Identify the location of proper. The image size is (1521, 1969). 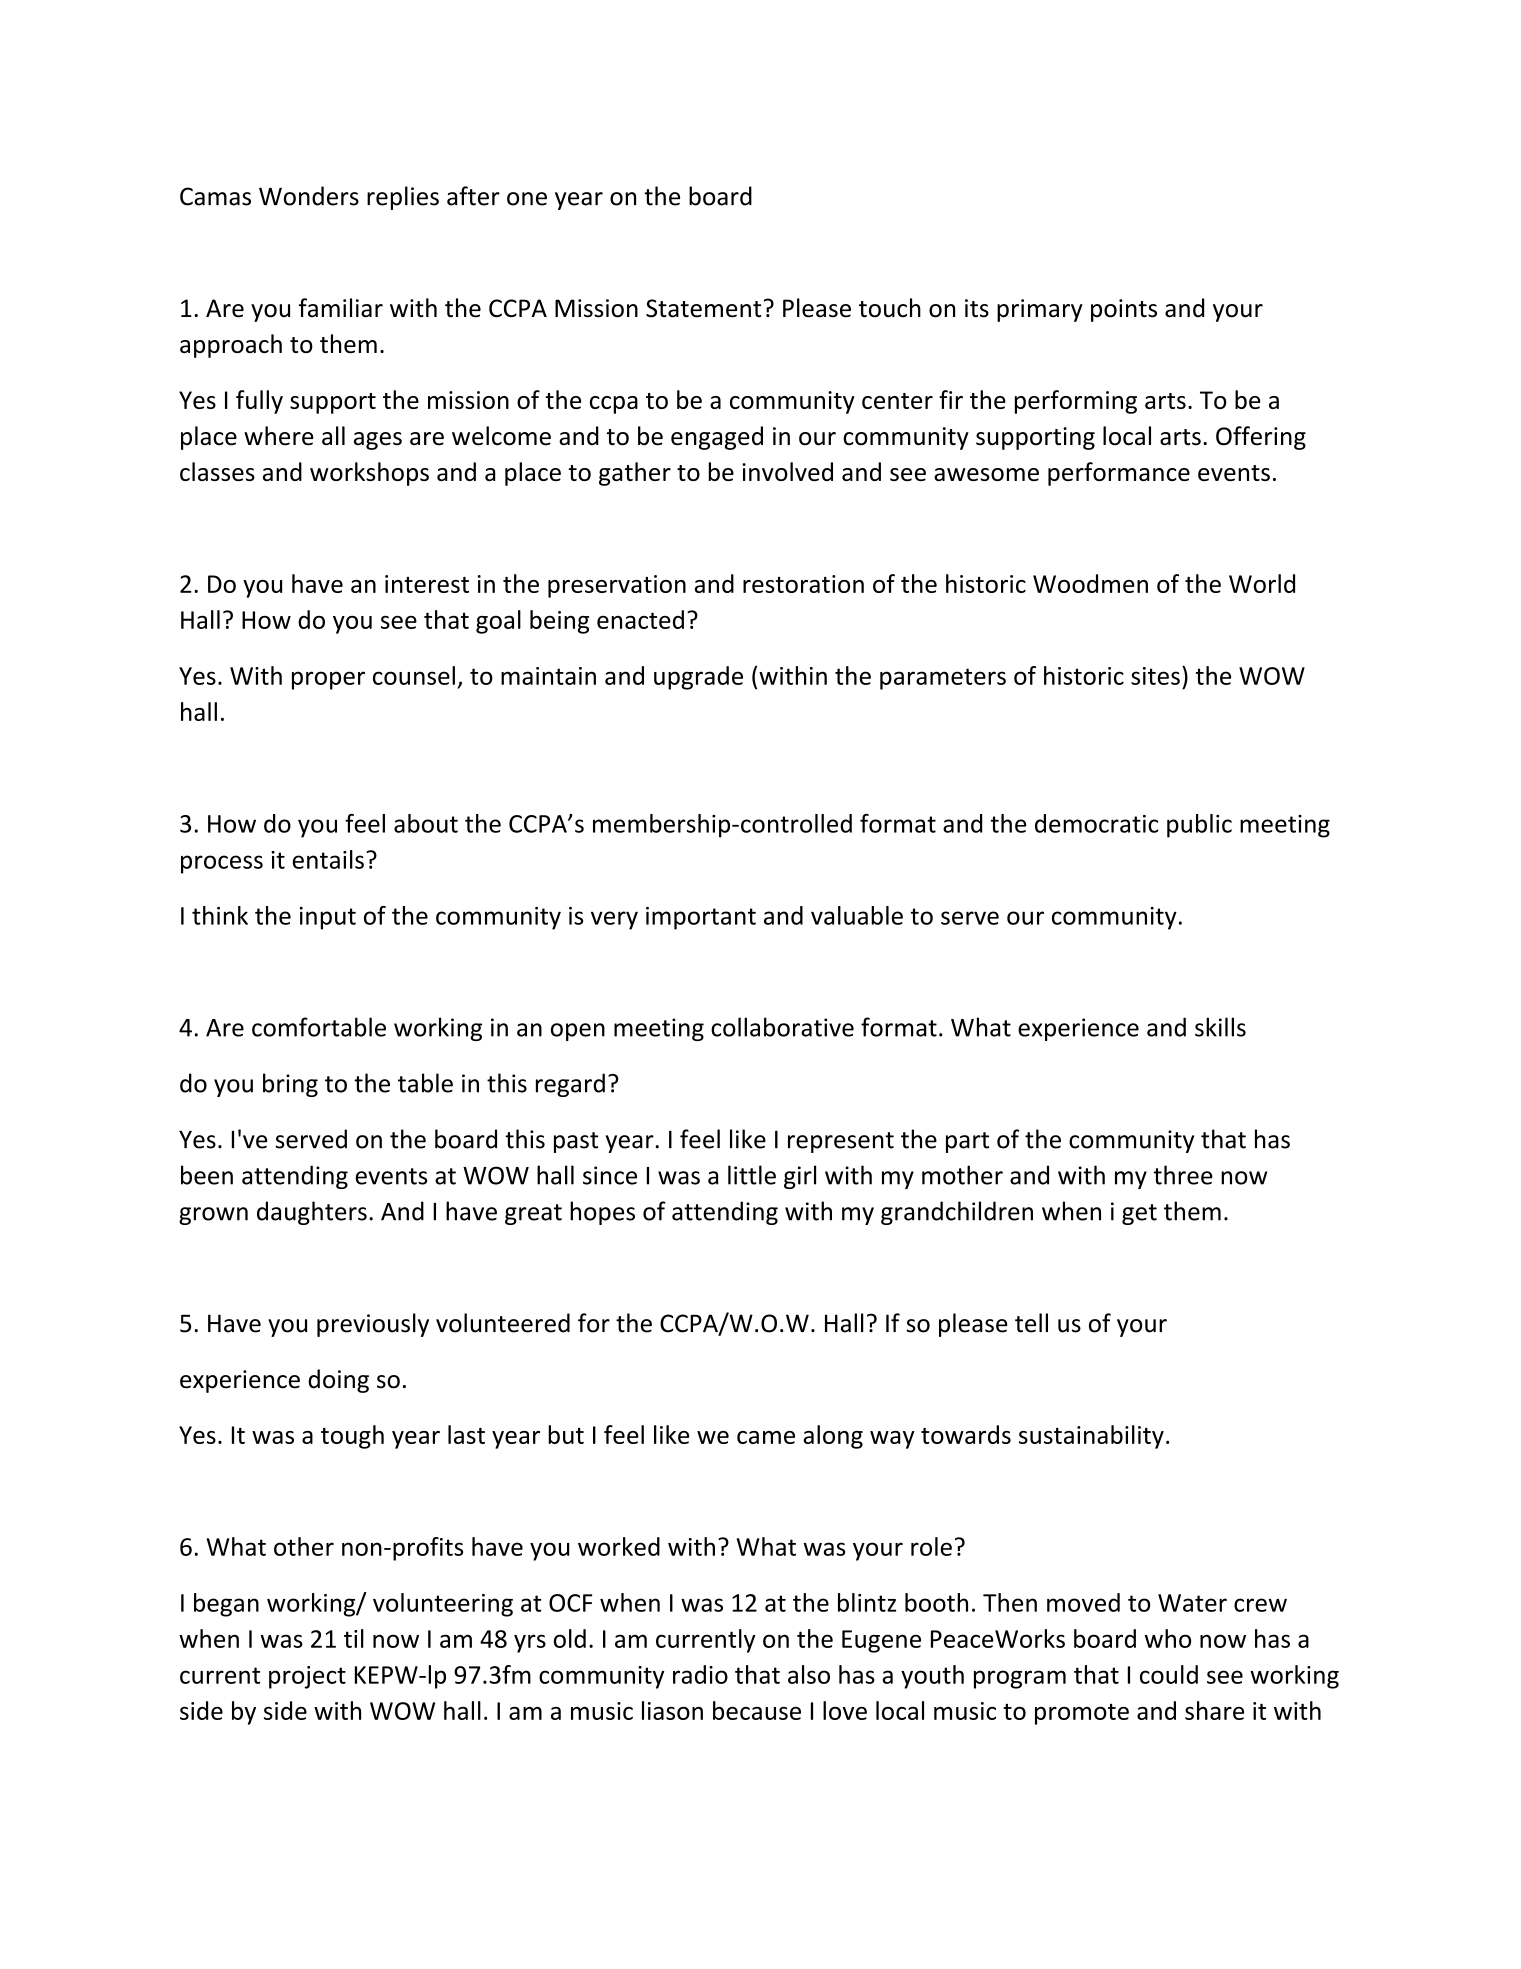
(328, 680).
